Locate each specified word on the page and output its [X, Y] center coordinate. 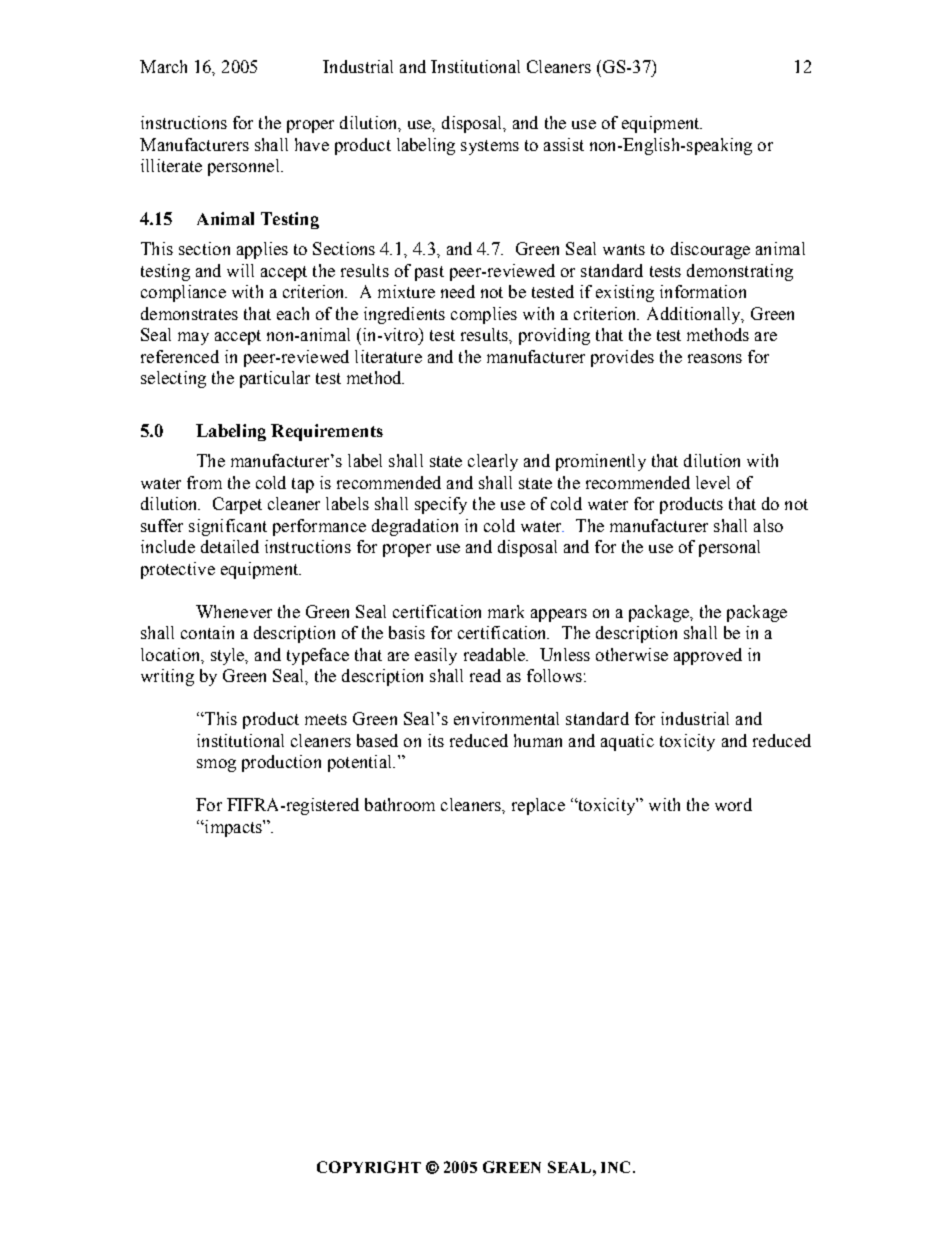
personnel [245, 167]
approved [708, 656]
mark [506, 611]
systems [490, 147]
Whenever [234, 611]
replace [538, 806]
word [733, 804]
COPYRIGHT [369, 1167]
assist [564, 144]
